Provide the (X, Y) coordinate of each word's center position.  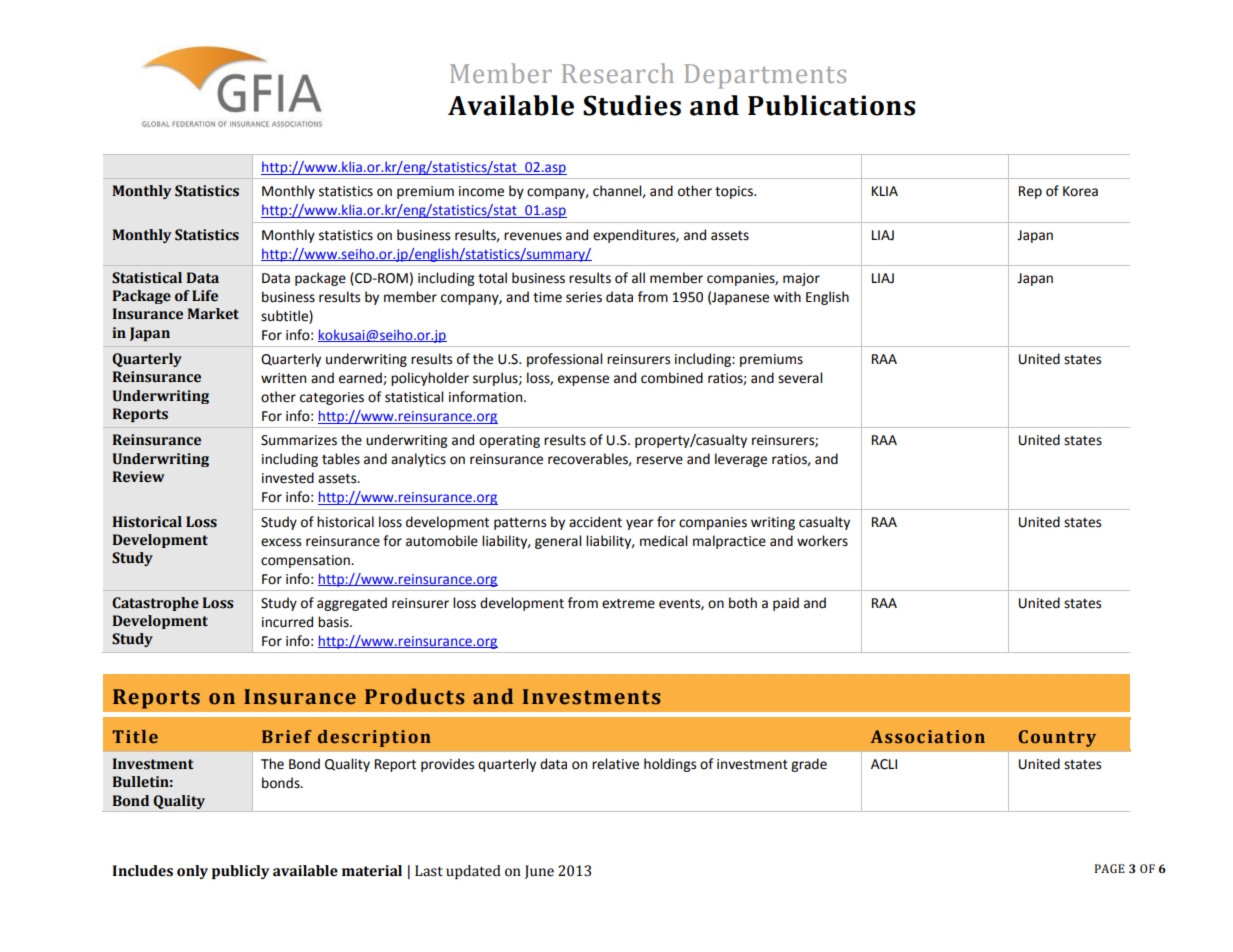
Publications (831, 105)
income (481, 191)
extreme (628, 604)
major (801, 279)
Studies (632, 105)
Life (205, 296)
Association (928, 737)
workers (822, 541)
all (638, 278)
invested (288, 478)
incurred (287, 622)
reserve (660, 460)
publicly (240, 872)
